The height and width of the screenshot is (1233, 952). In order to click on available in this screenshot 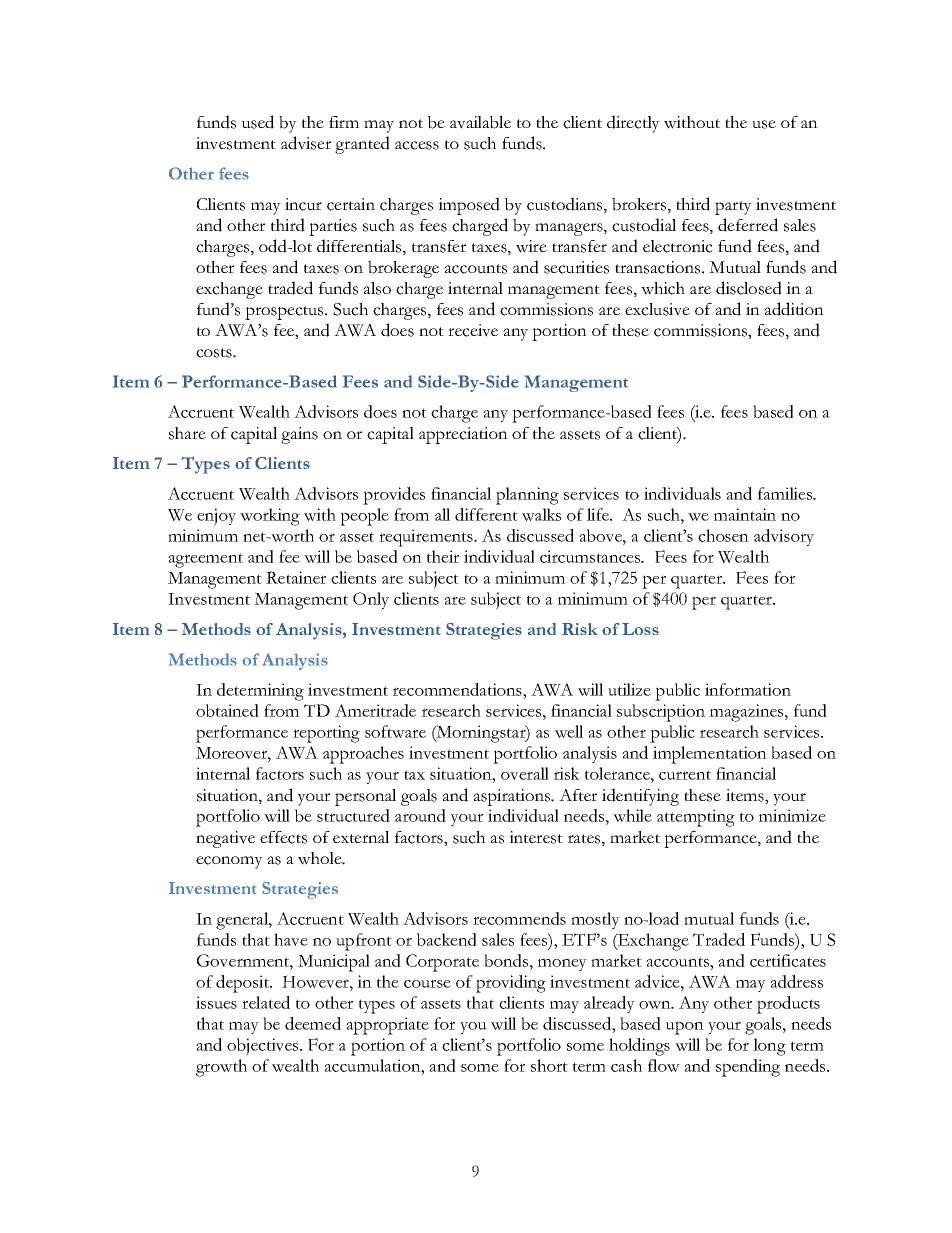, I will do `click(480, 122)`.
